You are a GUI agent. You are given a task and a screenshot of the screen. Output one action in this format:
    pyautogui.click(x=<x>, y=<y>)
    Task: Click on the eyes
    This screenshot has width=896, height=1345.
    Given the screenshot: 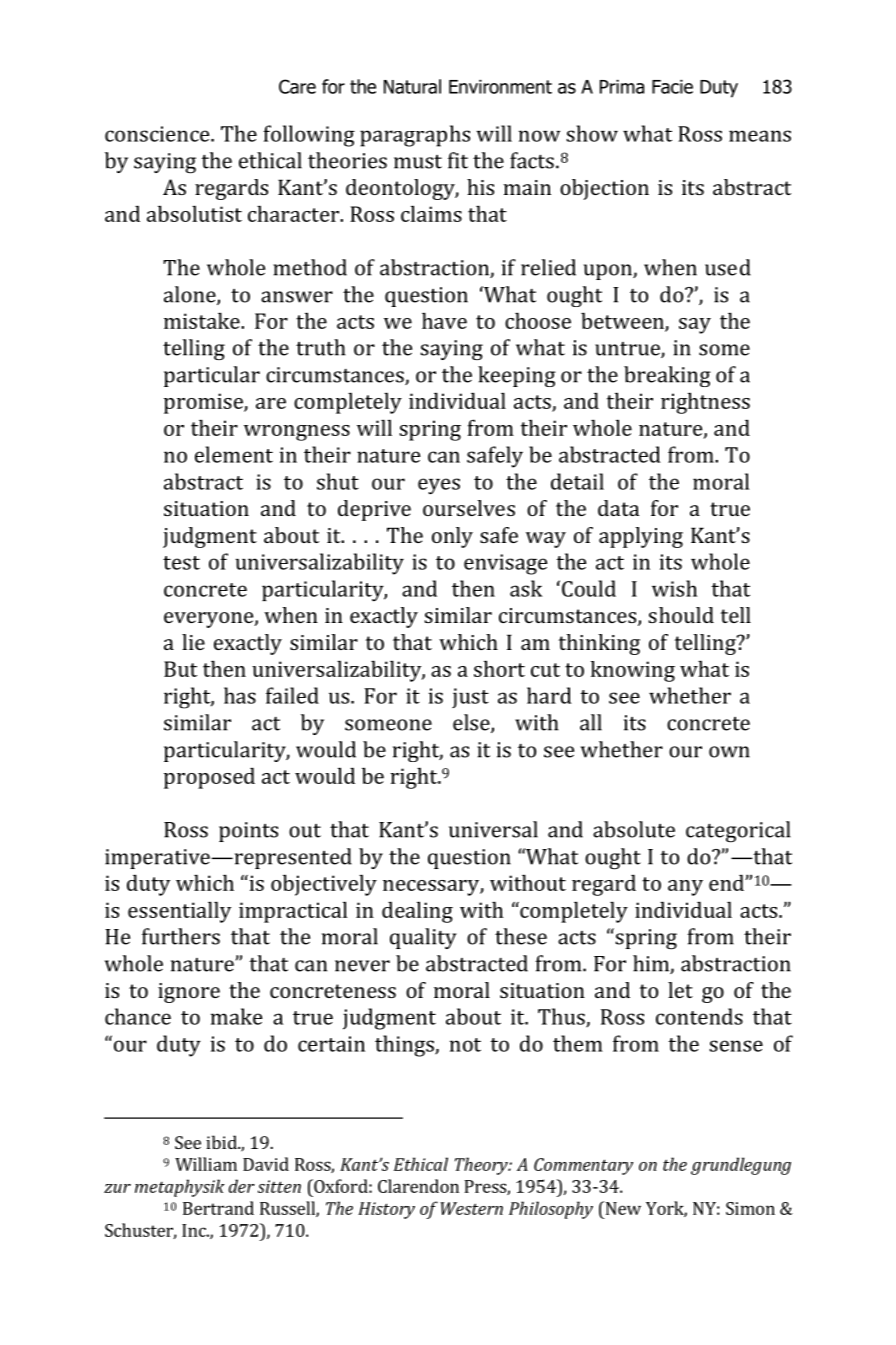 What is the action you would take?
    pyautogui.click(x=439, y=486)
